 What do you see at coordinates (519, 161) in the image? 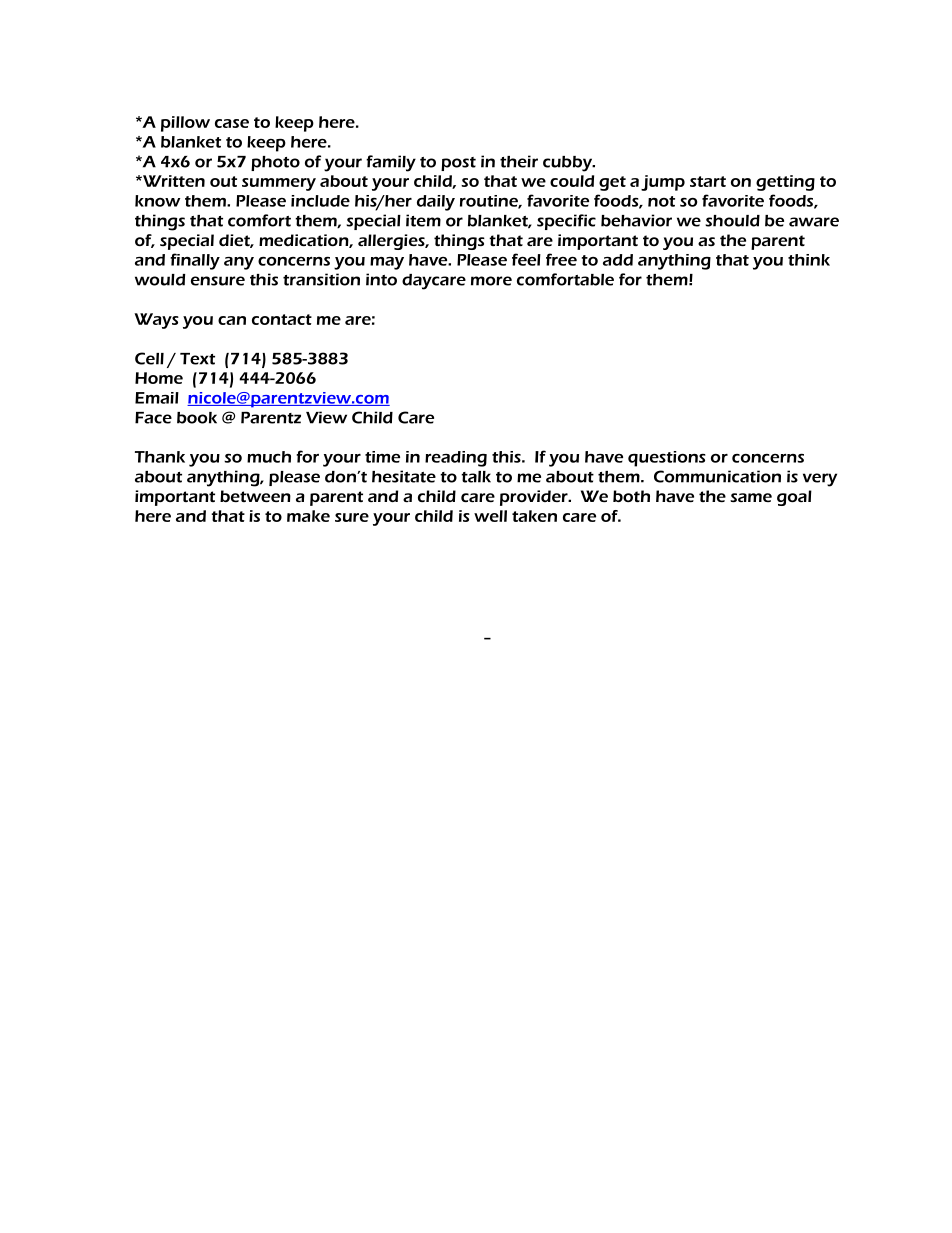
I see `their` at bounding box center [519, 161].
